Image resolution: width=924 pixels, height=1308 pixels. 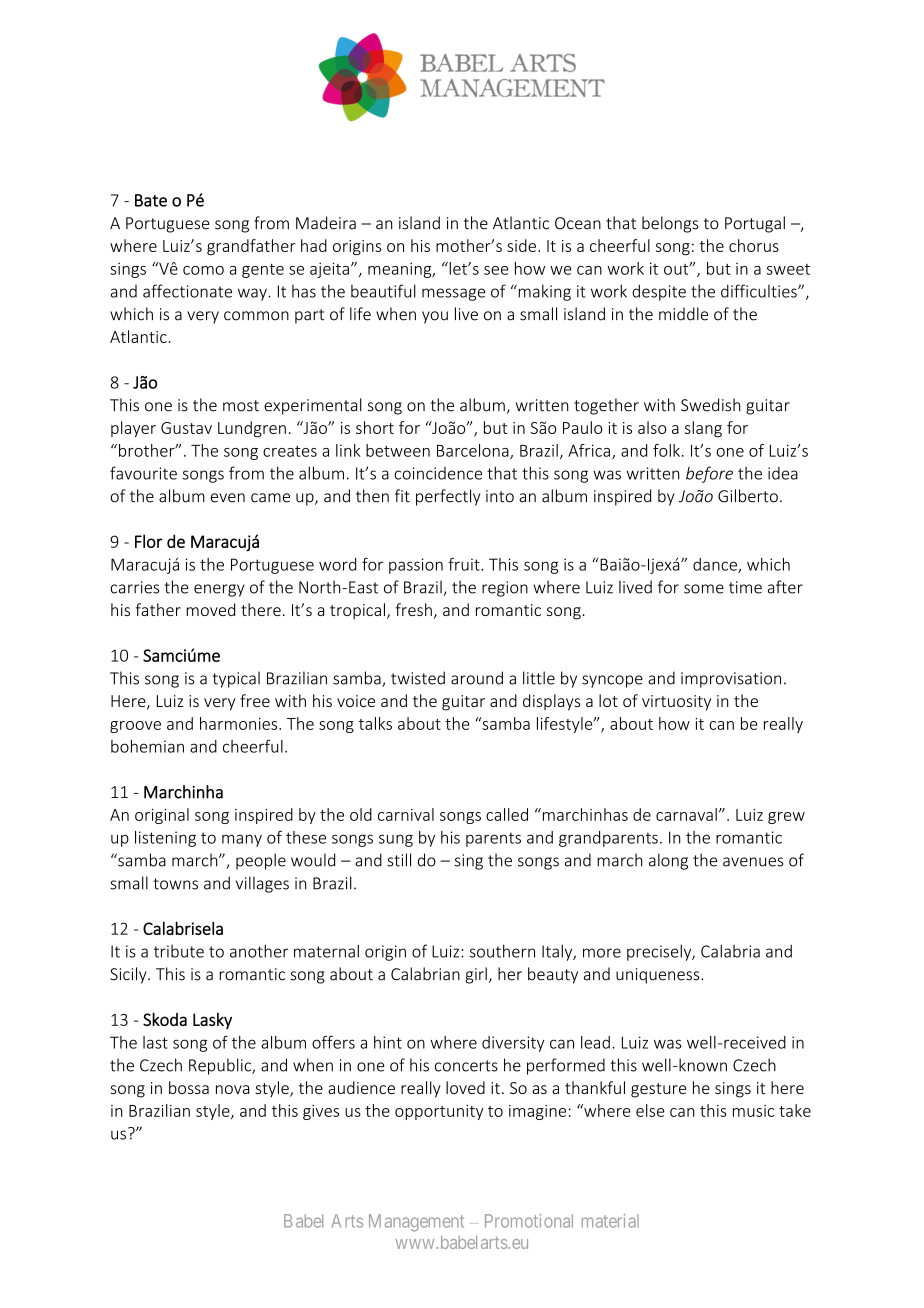 I want to click on uniqueness, so click(x=659, y=976).
